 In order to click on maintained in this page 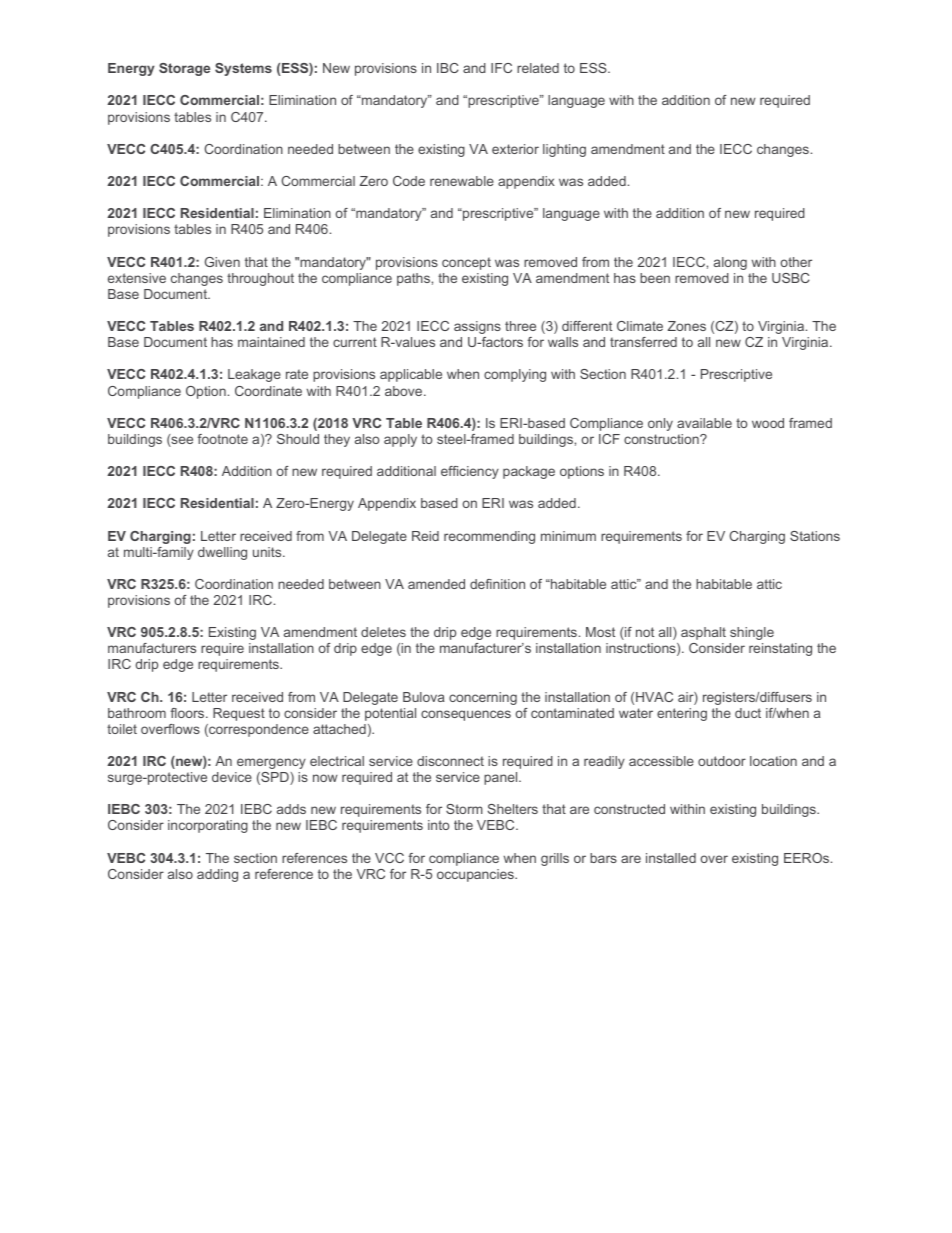, I will do `click(271, 342)`.
